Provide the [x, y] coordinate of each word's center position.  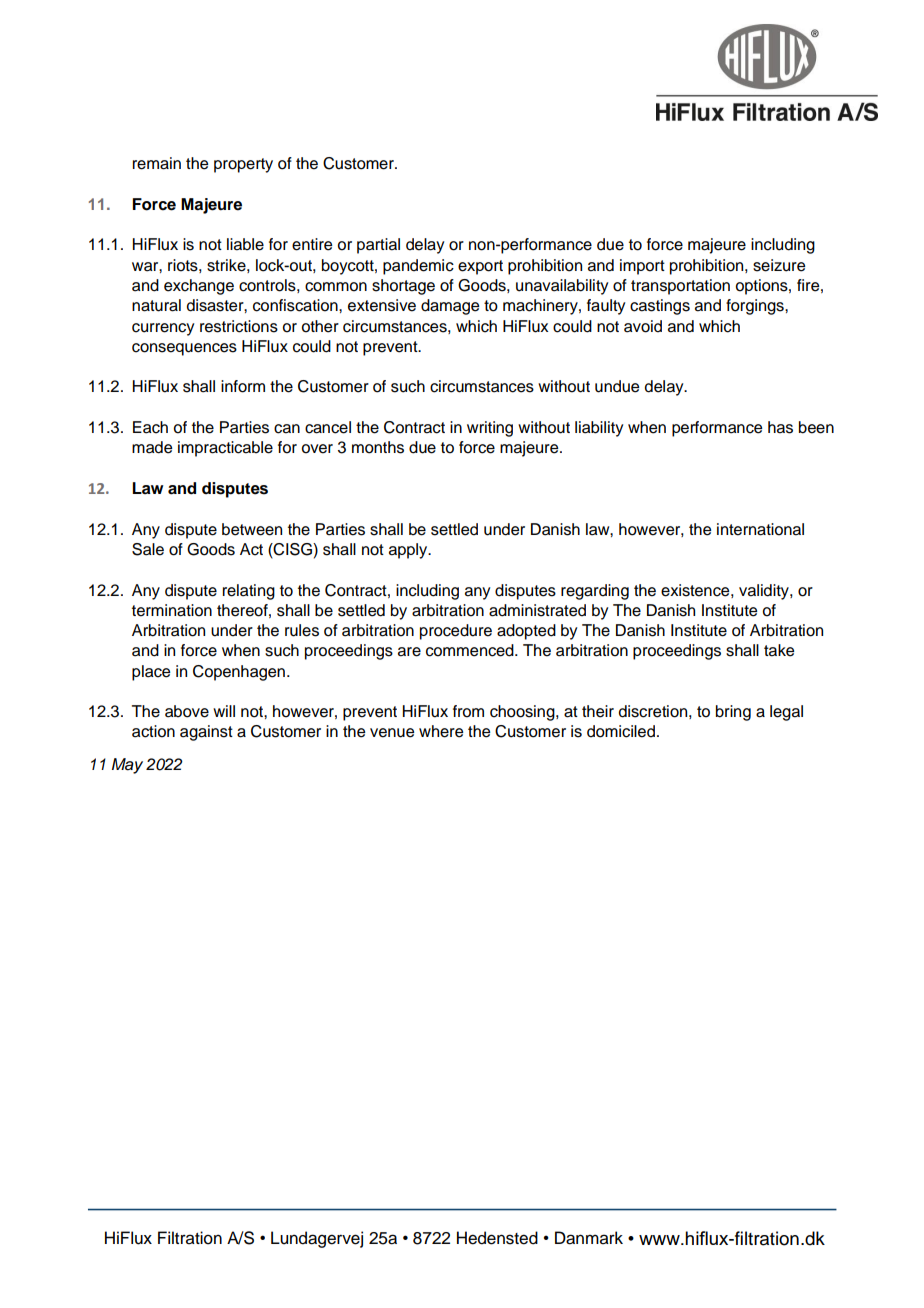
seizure [779, 265]
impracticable [225, 449]
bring [733, 713]
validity [765, 592]
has [780, 427]
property [243, 165]
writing [490, 429]
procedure [456, 632]
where [441, 731]
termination [172, 610]
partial [378, 246]
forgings [756, 307]
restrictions [239, 326]
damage [450, 307]
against [206, 733]
